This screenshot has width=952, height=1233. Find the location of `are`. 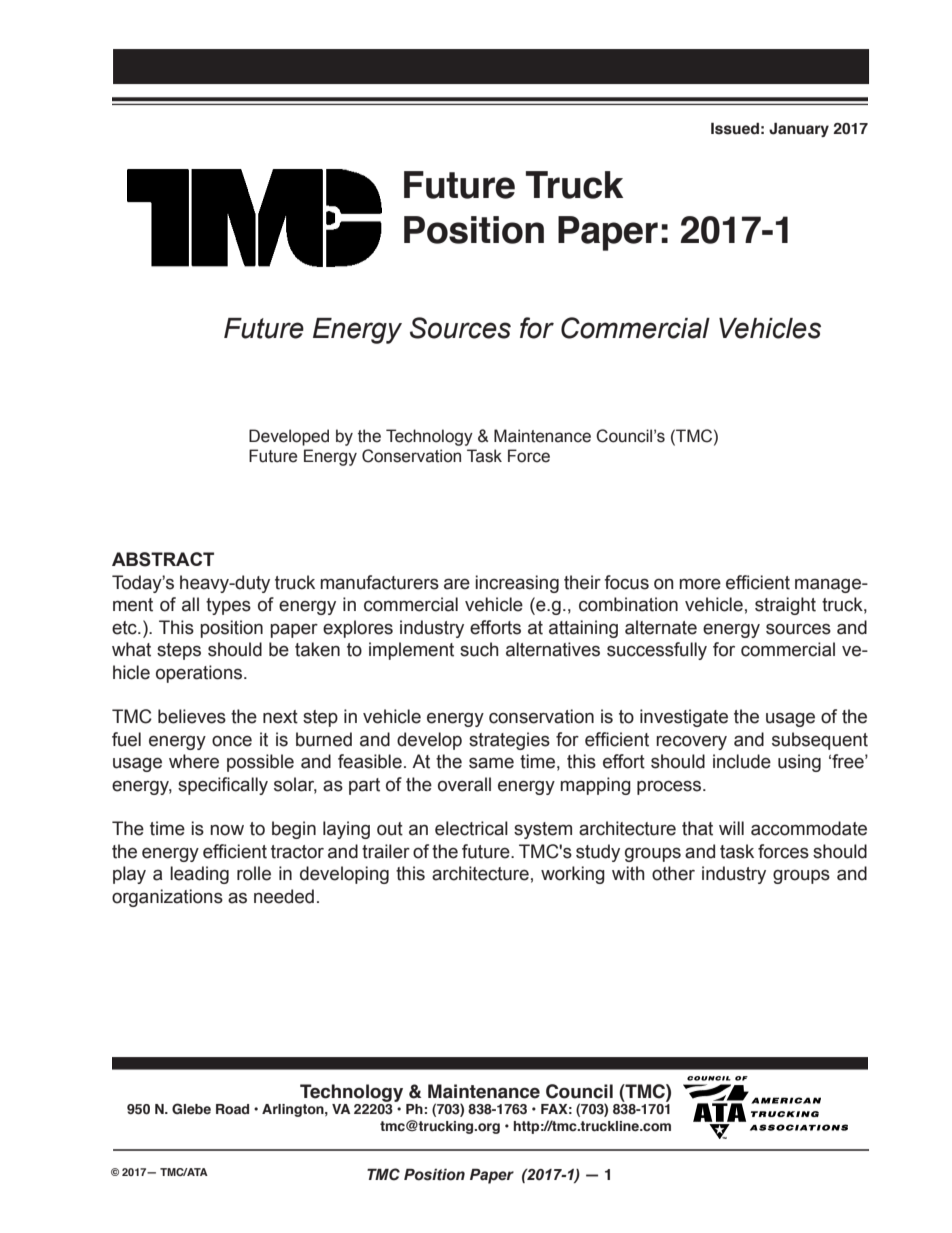

are is located at coordinates (457, 584).
